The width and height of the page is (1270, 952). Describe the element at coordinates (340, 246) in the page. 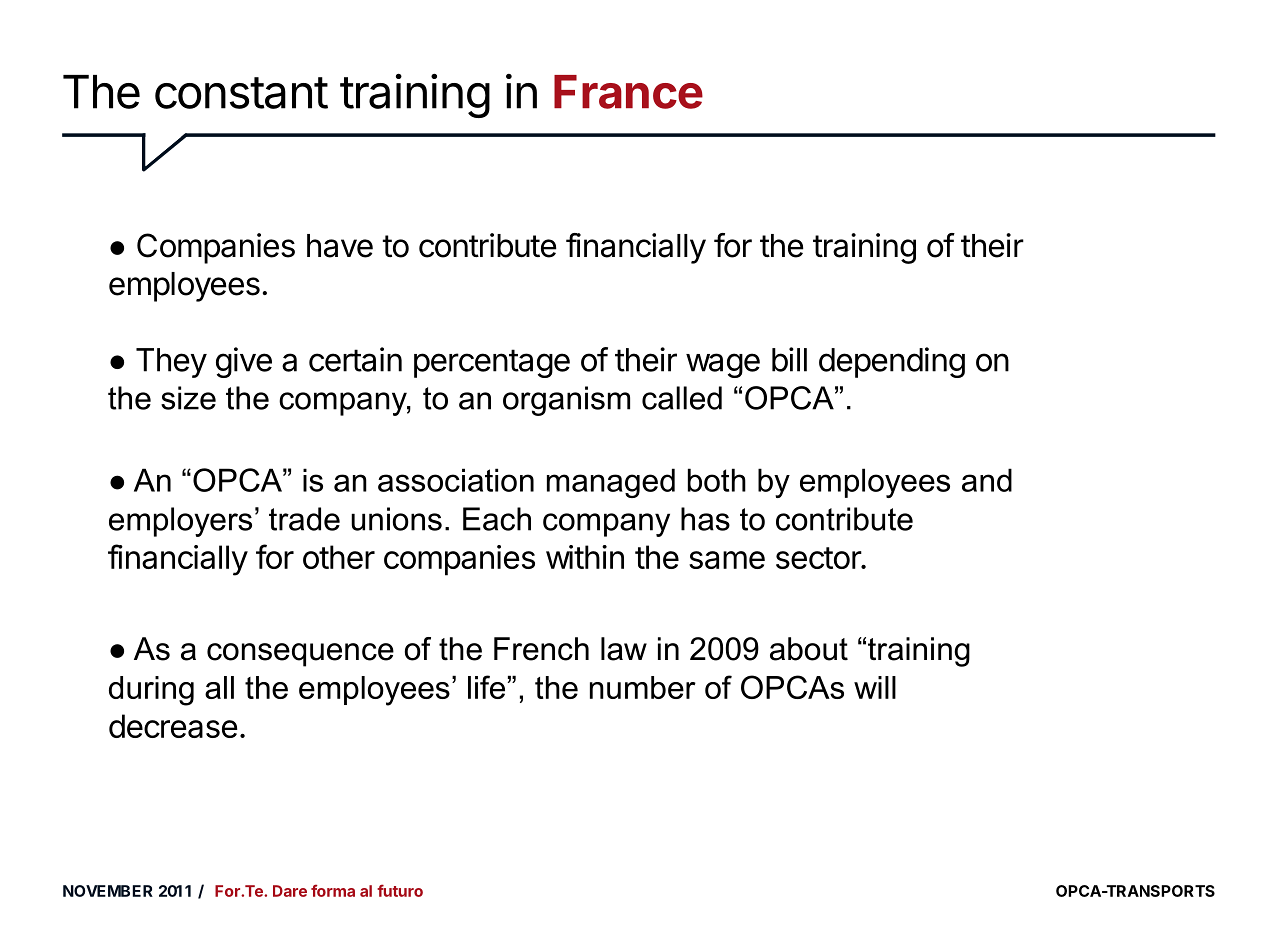

I see `have` at that location.
